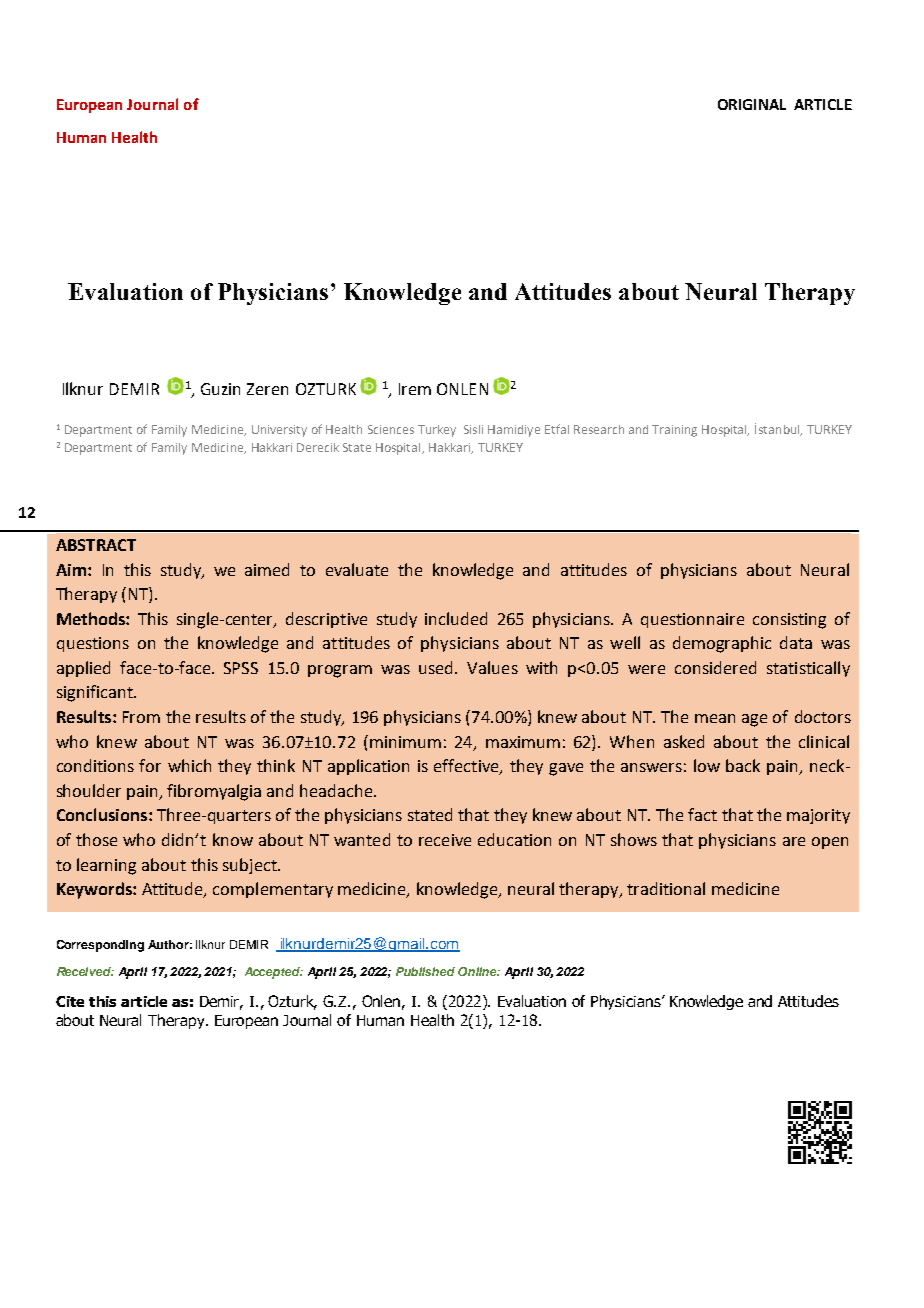 The height and width of the screenshot is (1308, 924). Describe the element at coordinates (752, 104) in the screenshot. I see `ORIGINAL` at that location.
